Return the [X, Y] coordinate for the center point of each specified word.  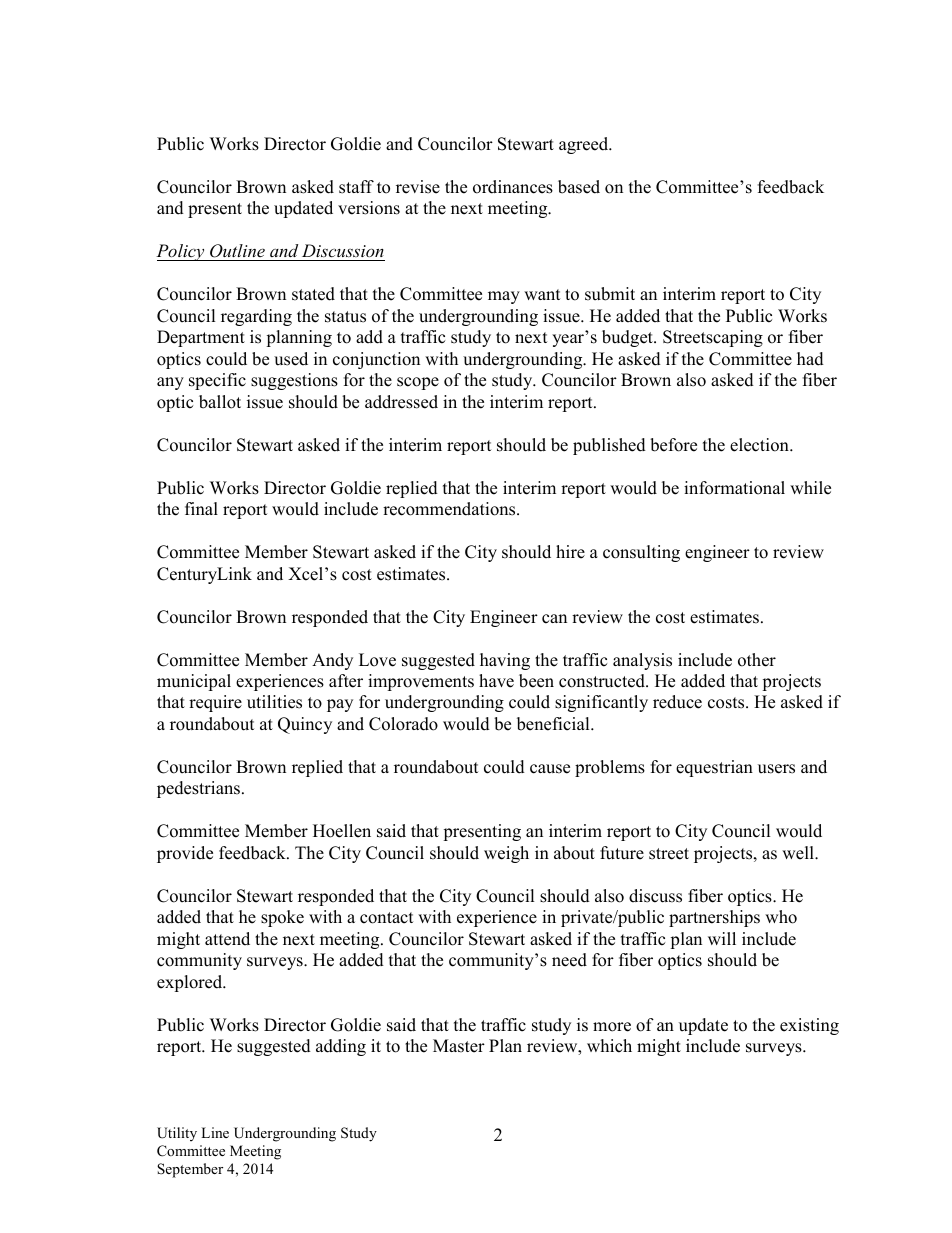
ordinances [513, 187]
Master [459, 1046]
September [190, 1170]
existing [809, 1026]
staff [356, 187]
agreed [585, 145]
